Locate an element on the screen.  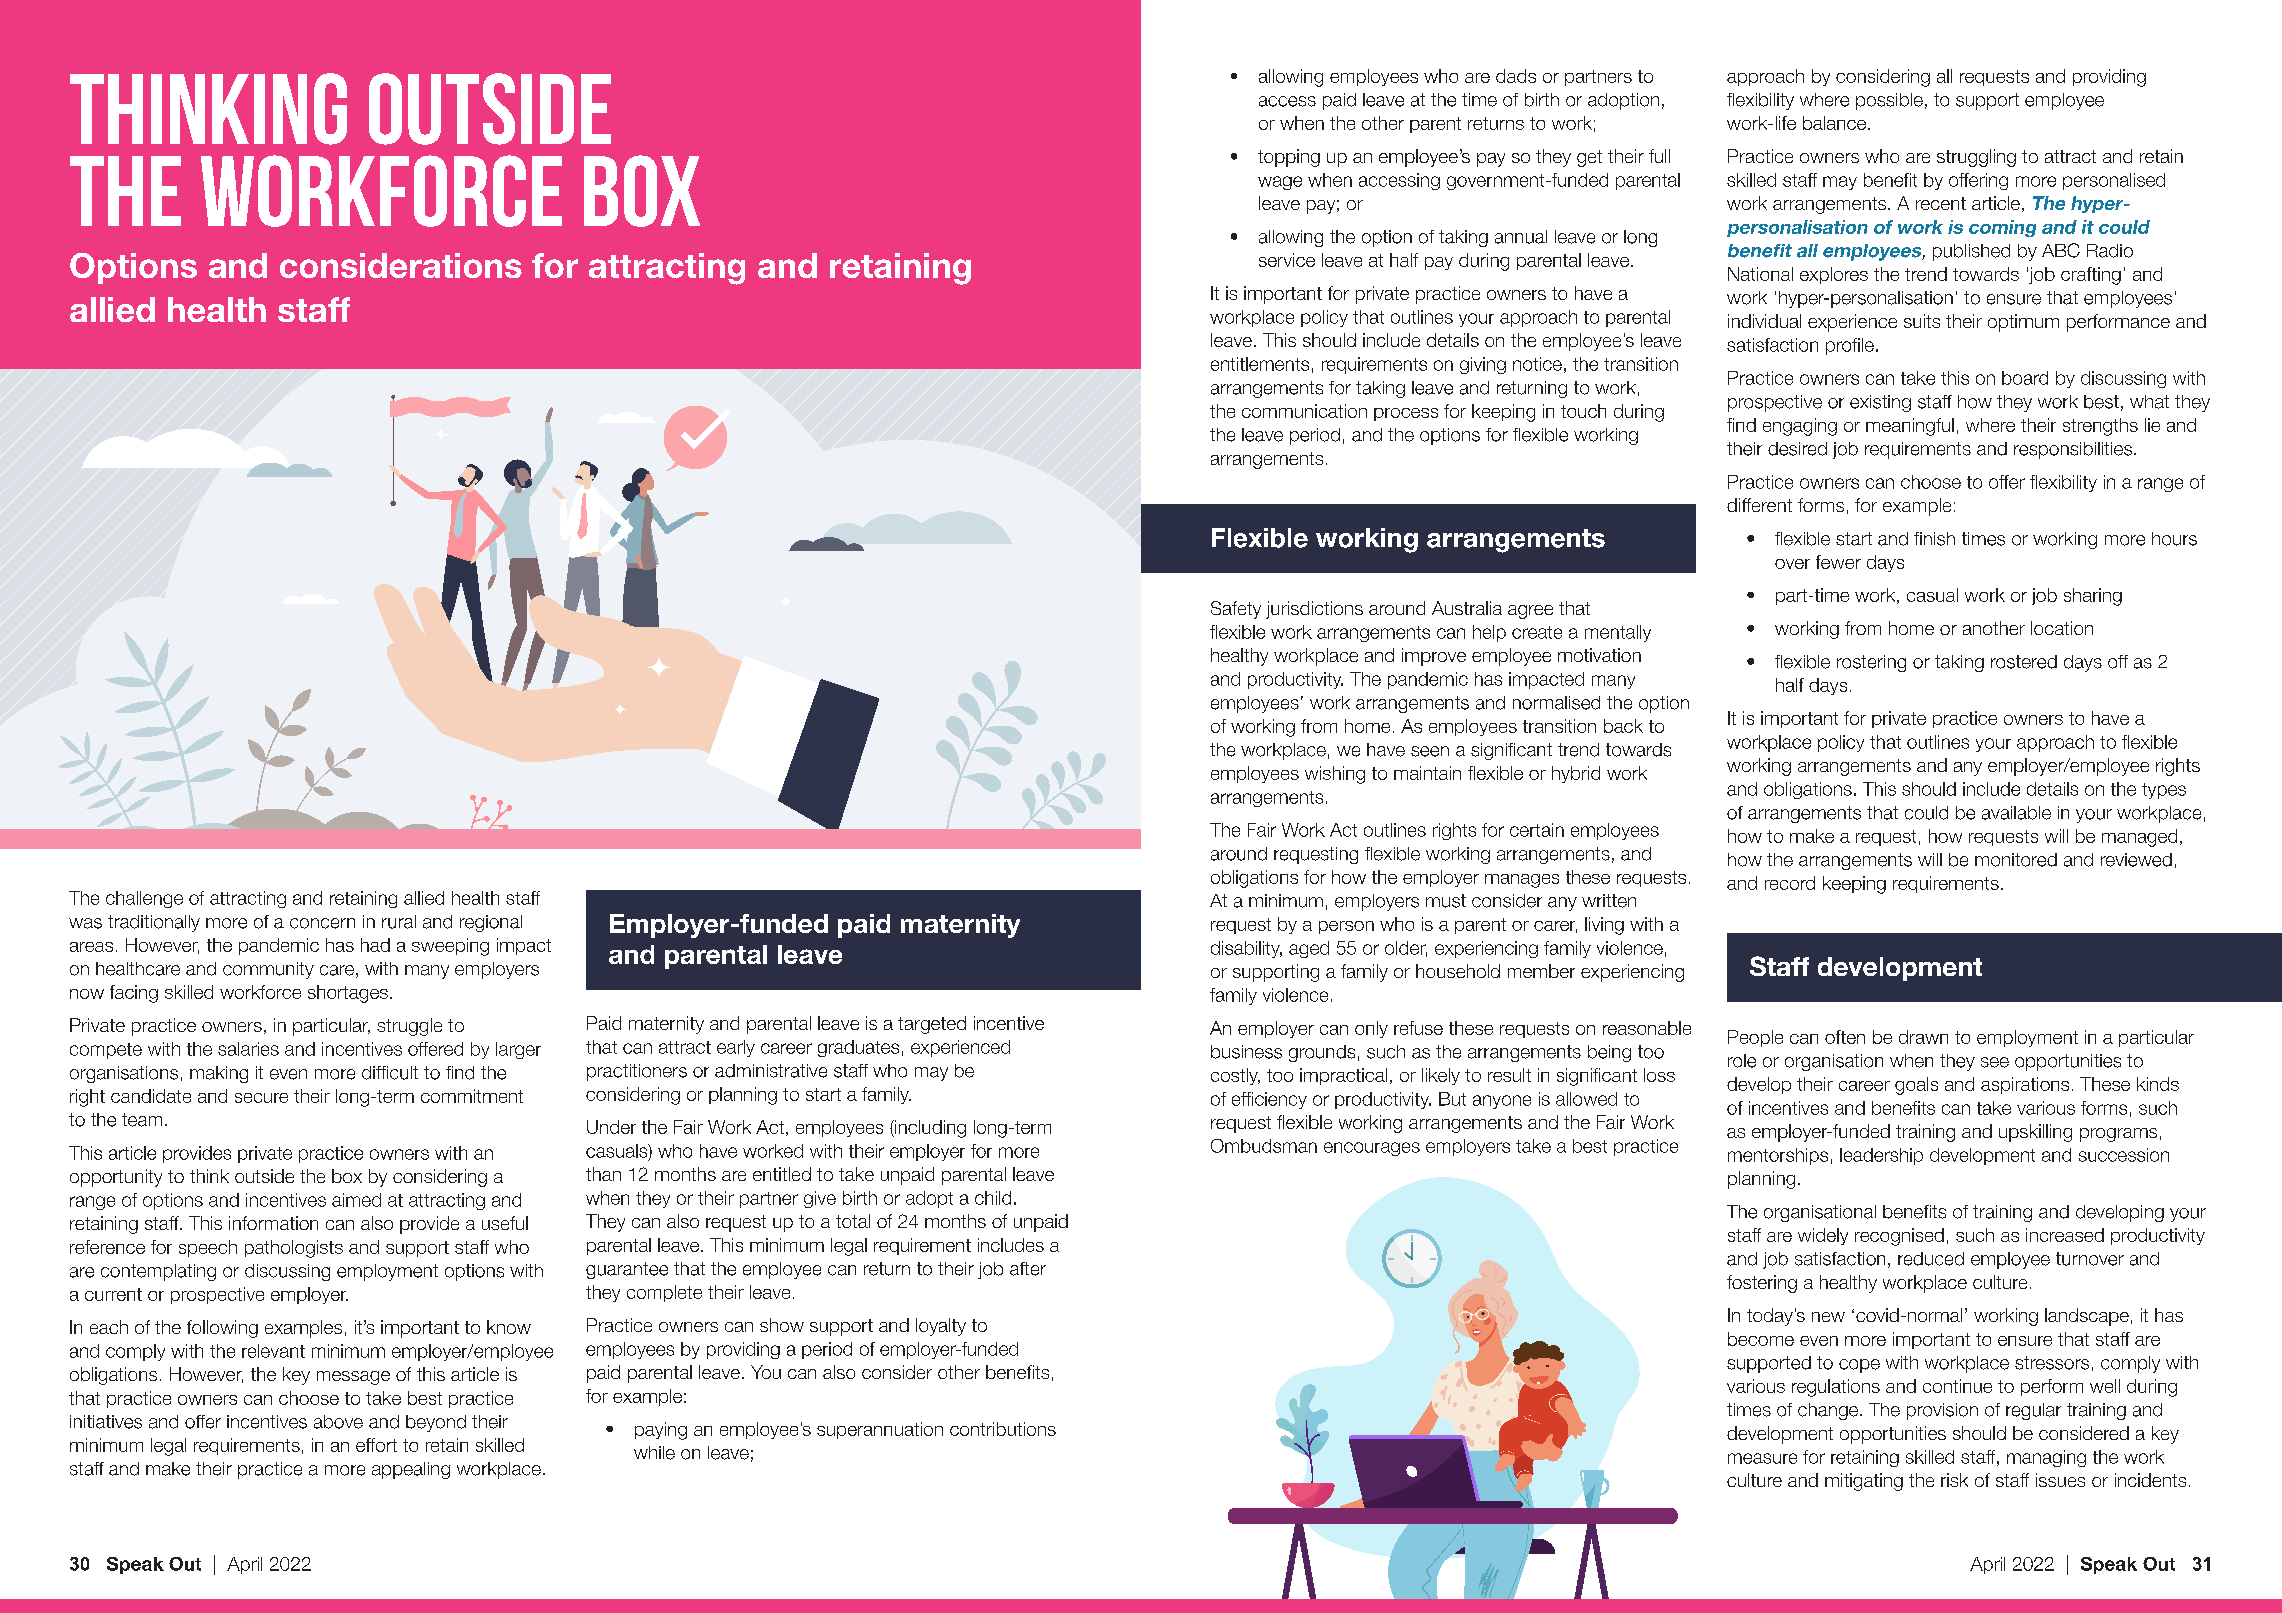
provision is located at coordinates (1942, 1411).
